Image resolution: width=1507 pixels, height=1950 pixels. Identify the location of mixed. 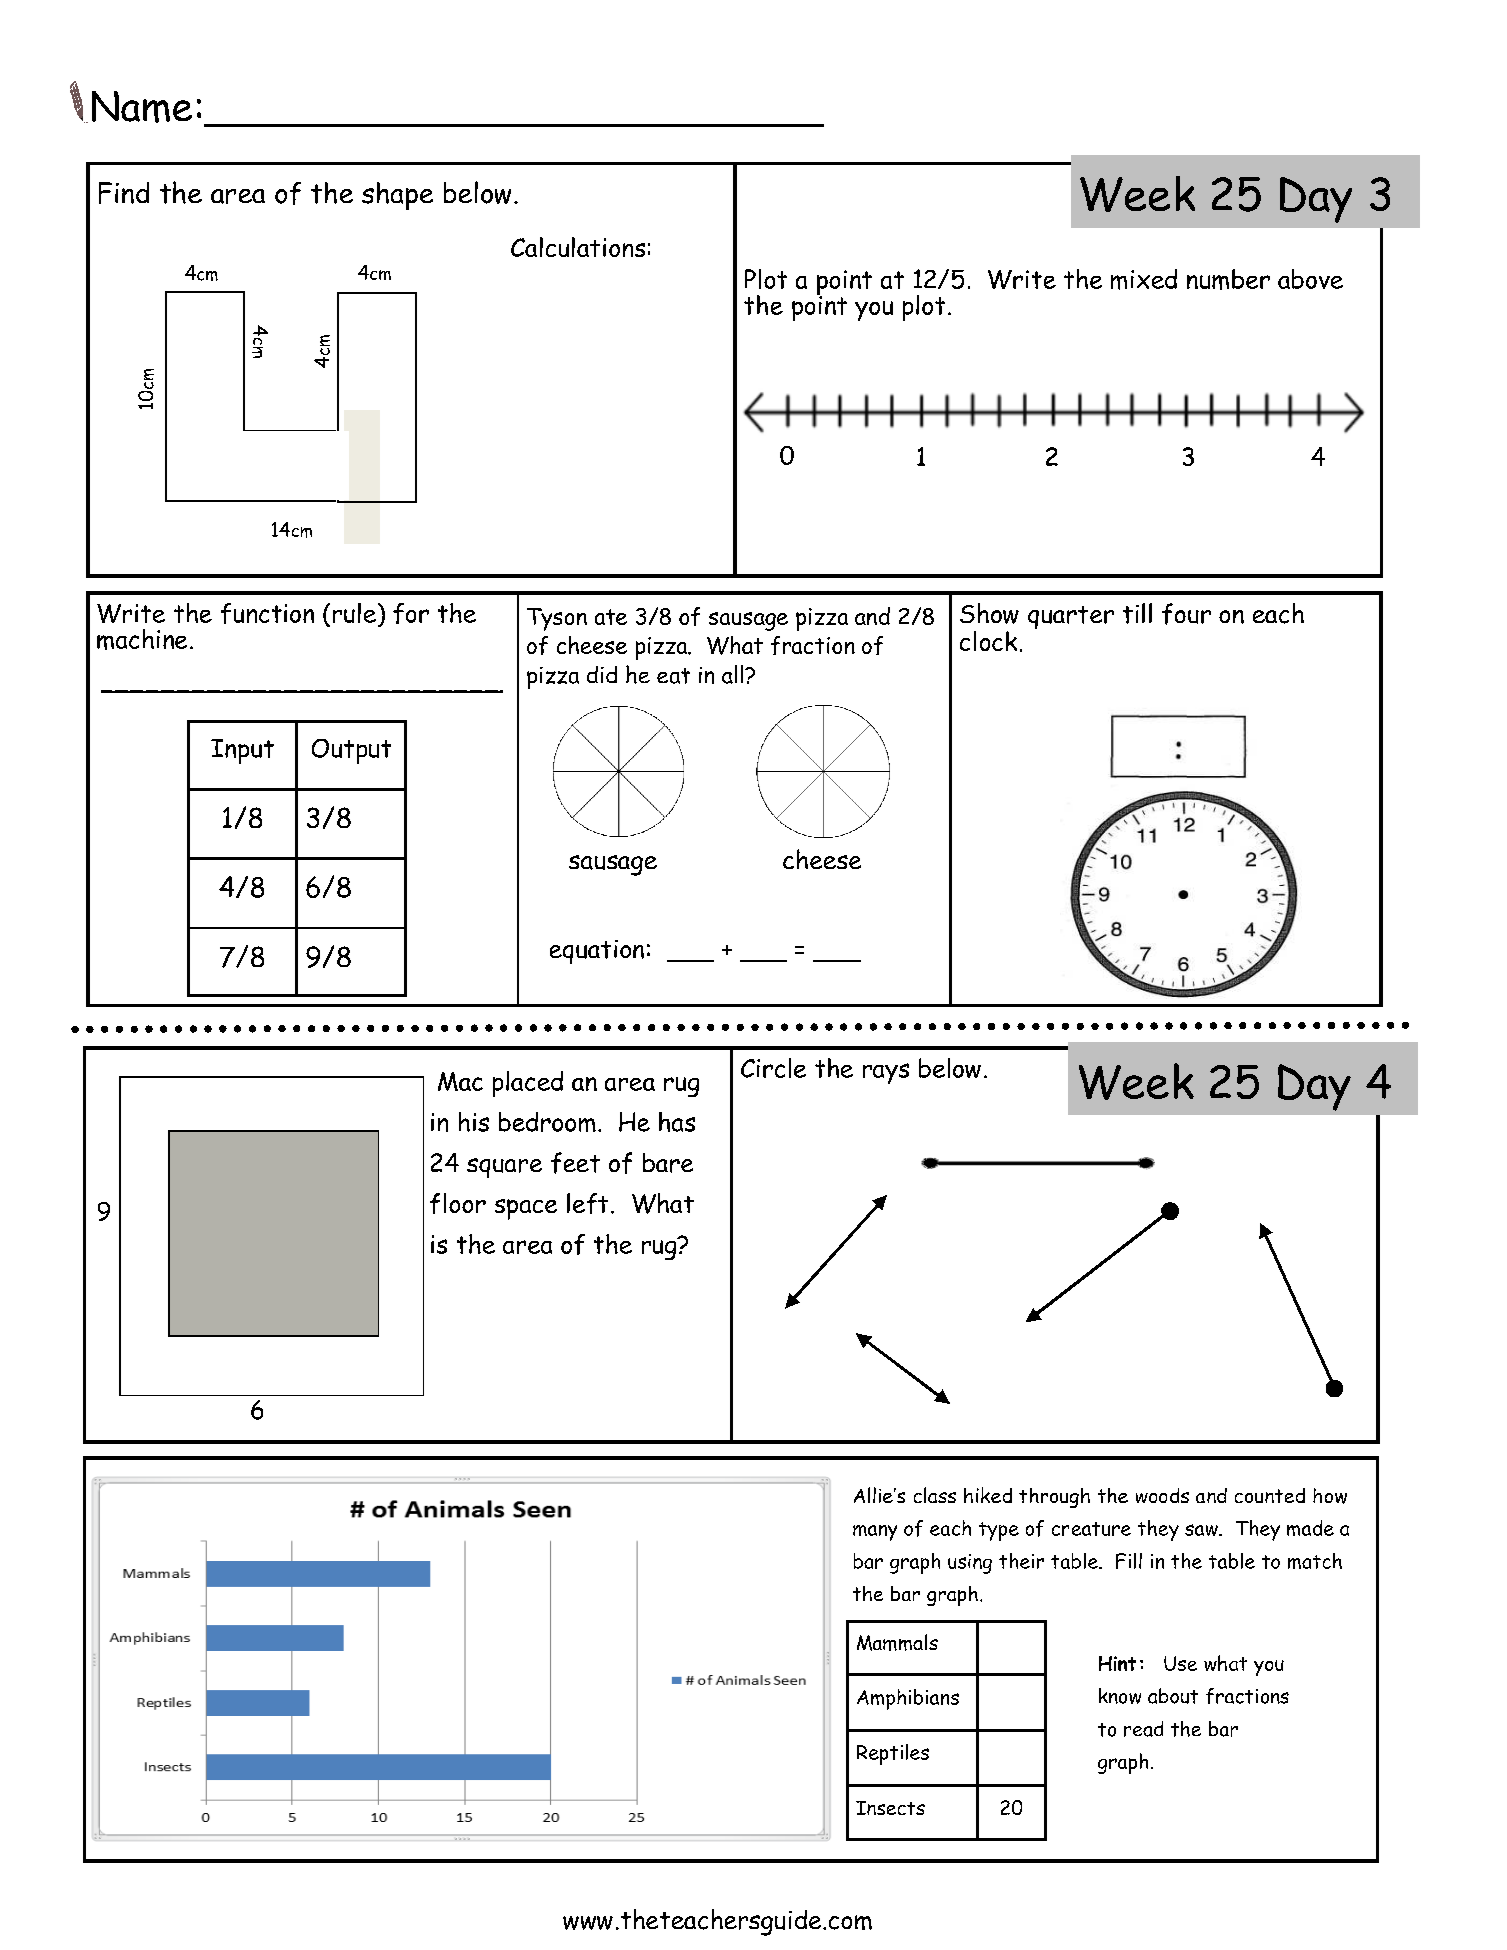
(1144, 279).
